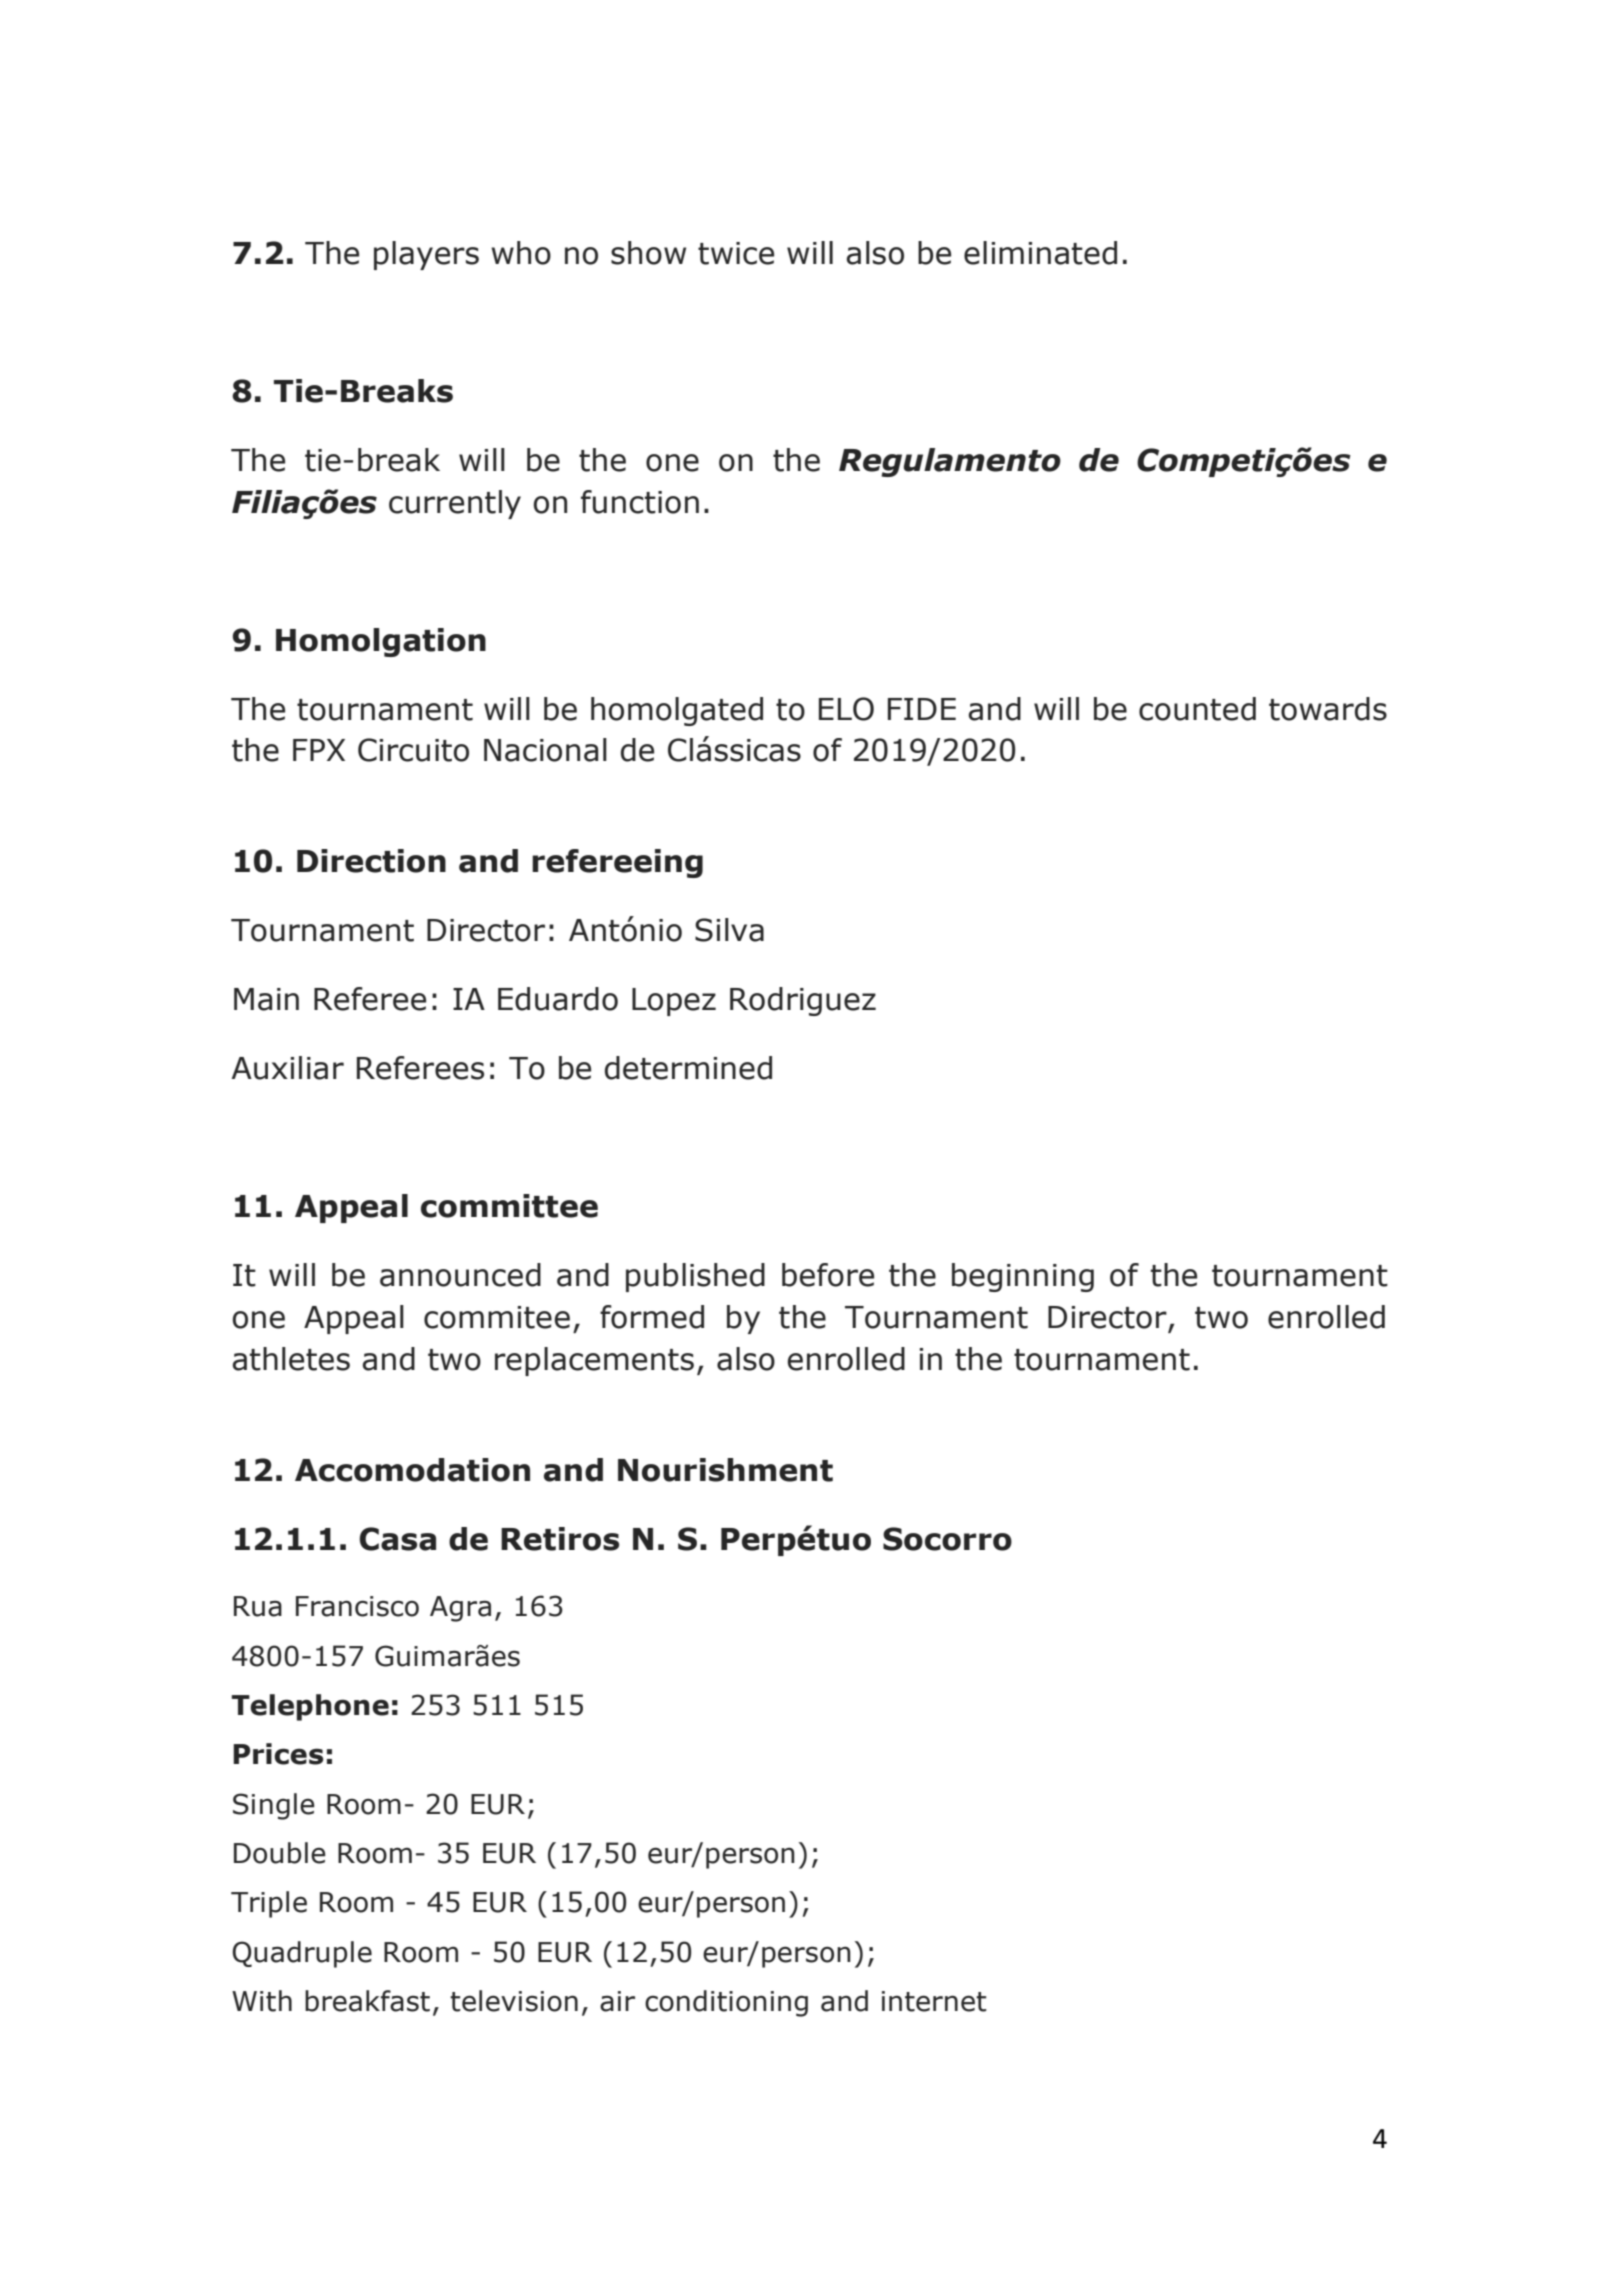 The width and height of the screenshot is (1618, 2289). Describe the element at coordinates (688, 1068) in the screenshot. I see `determined` at that location.
